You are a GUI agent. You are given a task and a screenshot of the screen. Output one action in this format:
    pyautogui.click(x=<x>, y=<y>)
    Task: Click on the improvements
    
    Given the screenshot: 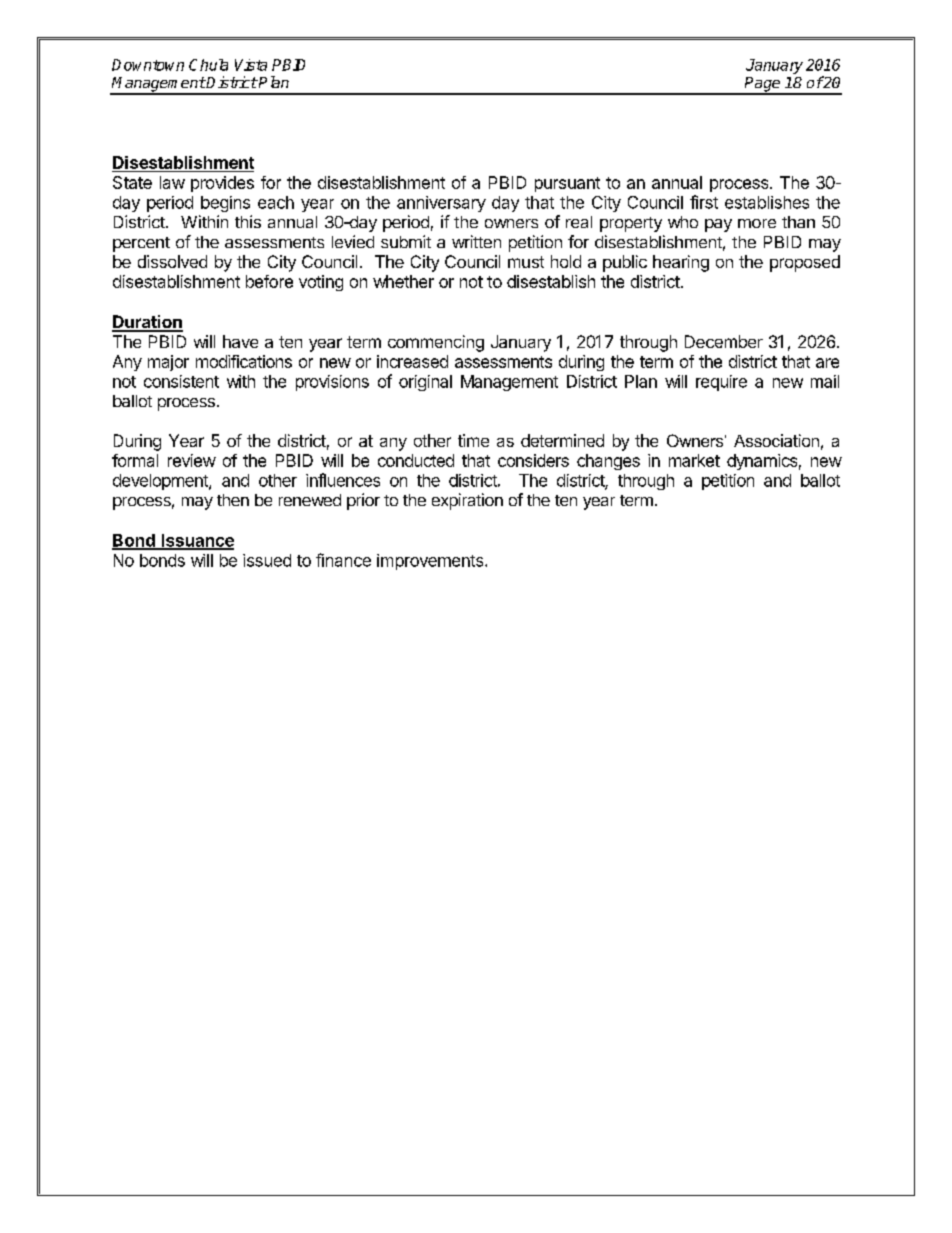 What is the action you would take?
    pyautogui.click(x=431, y=562)
